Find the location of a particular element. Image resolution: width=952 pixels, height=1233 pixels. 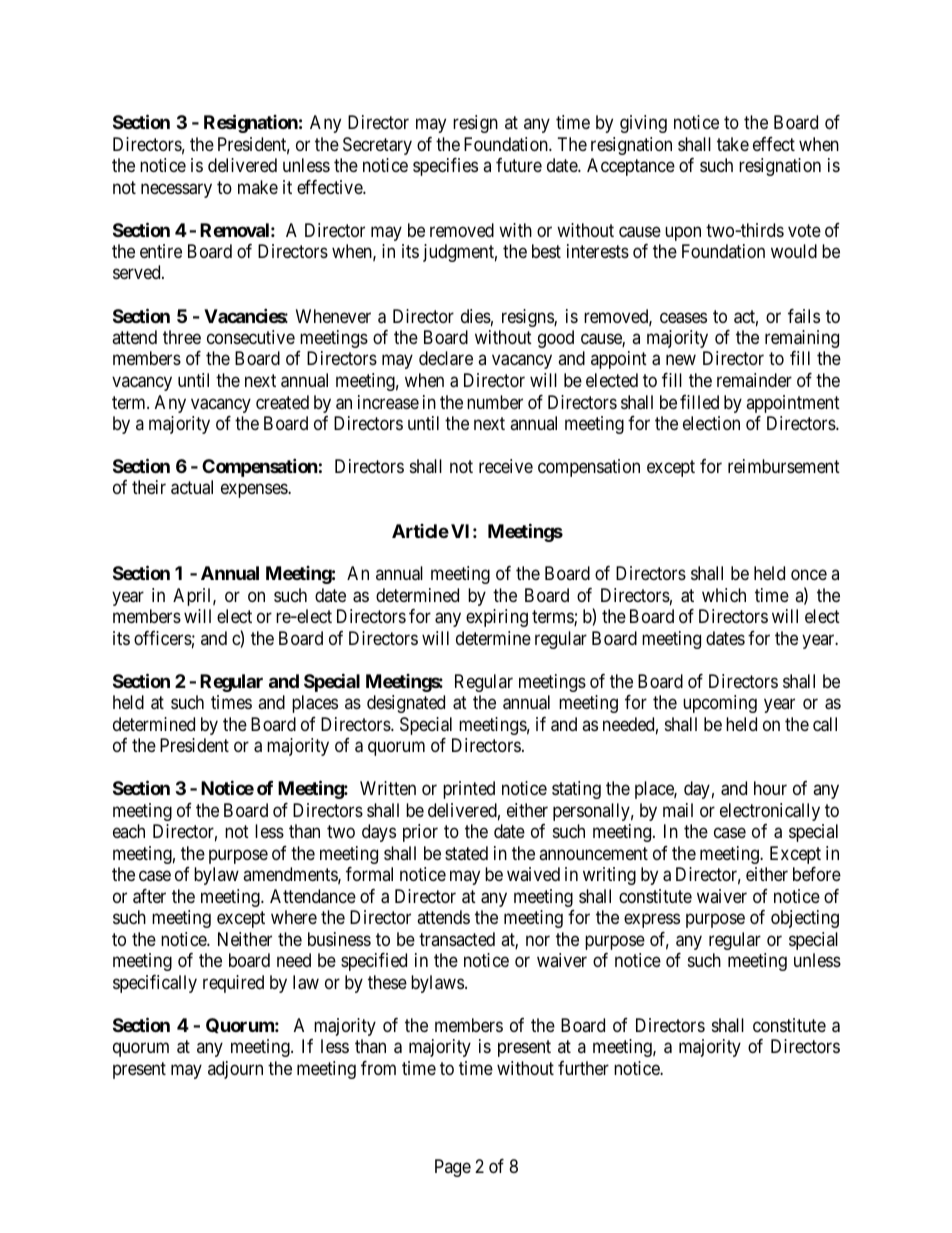

expiring is located at coordinates (497, 618).
